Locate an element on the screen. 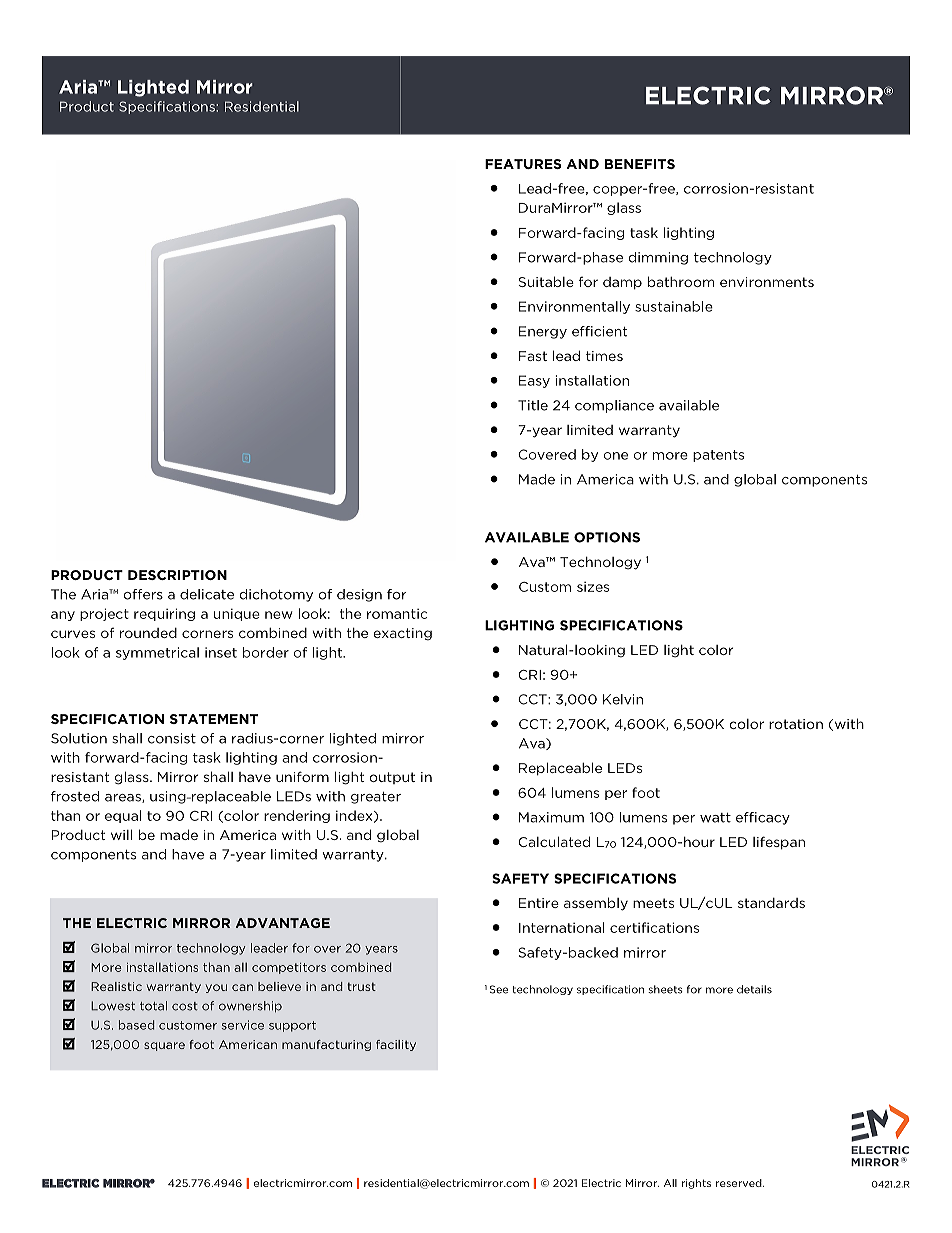  Suitable is located at coordinates (546, 281).
